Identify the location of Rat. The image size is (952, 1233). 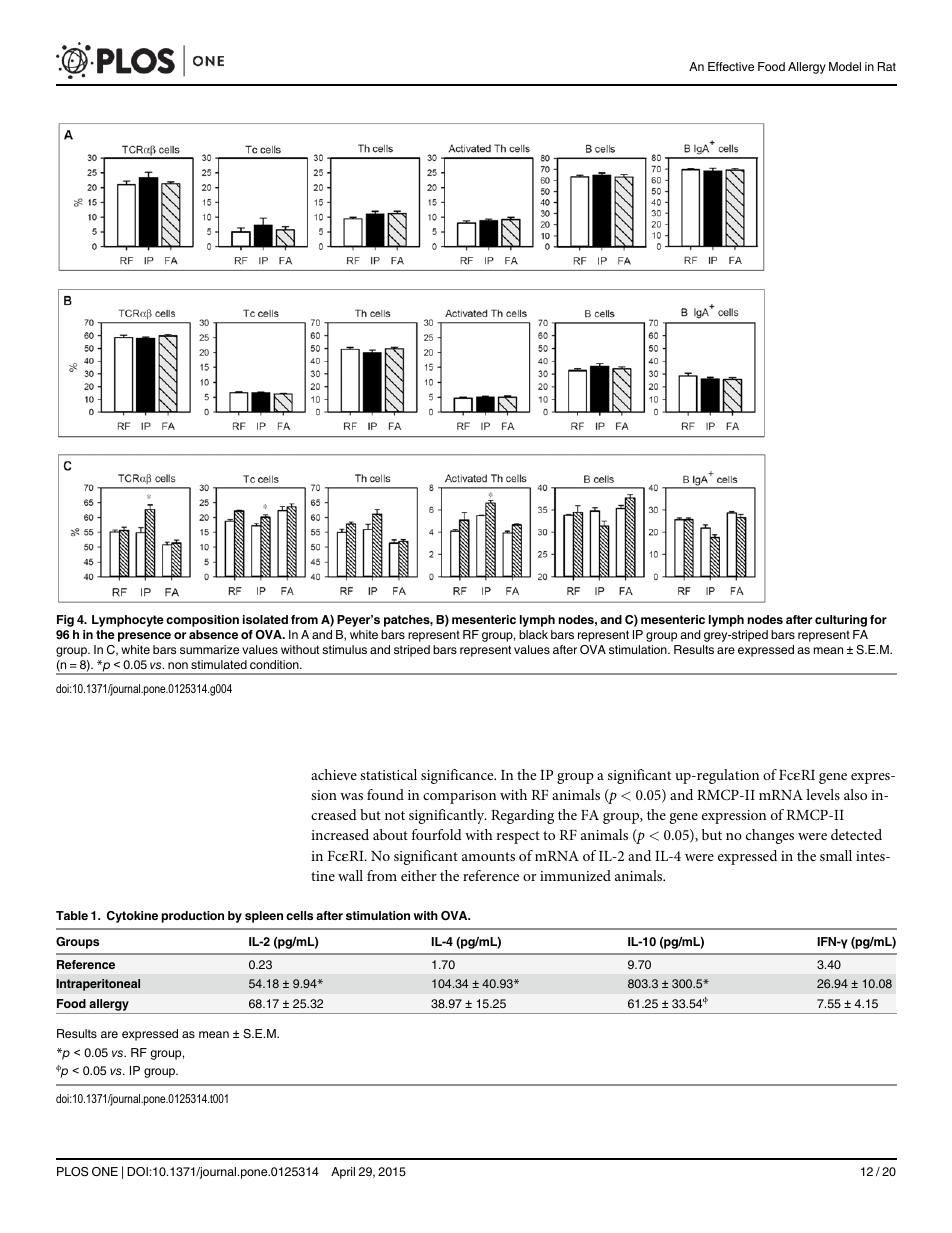
(887, 66).
